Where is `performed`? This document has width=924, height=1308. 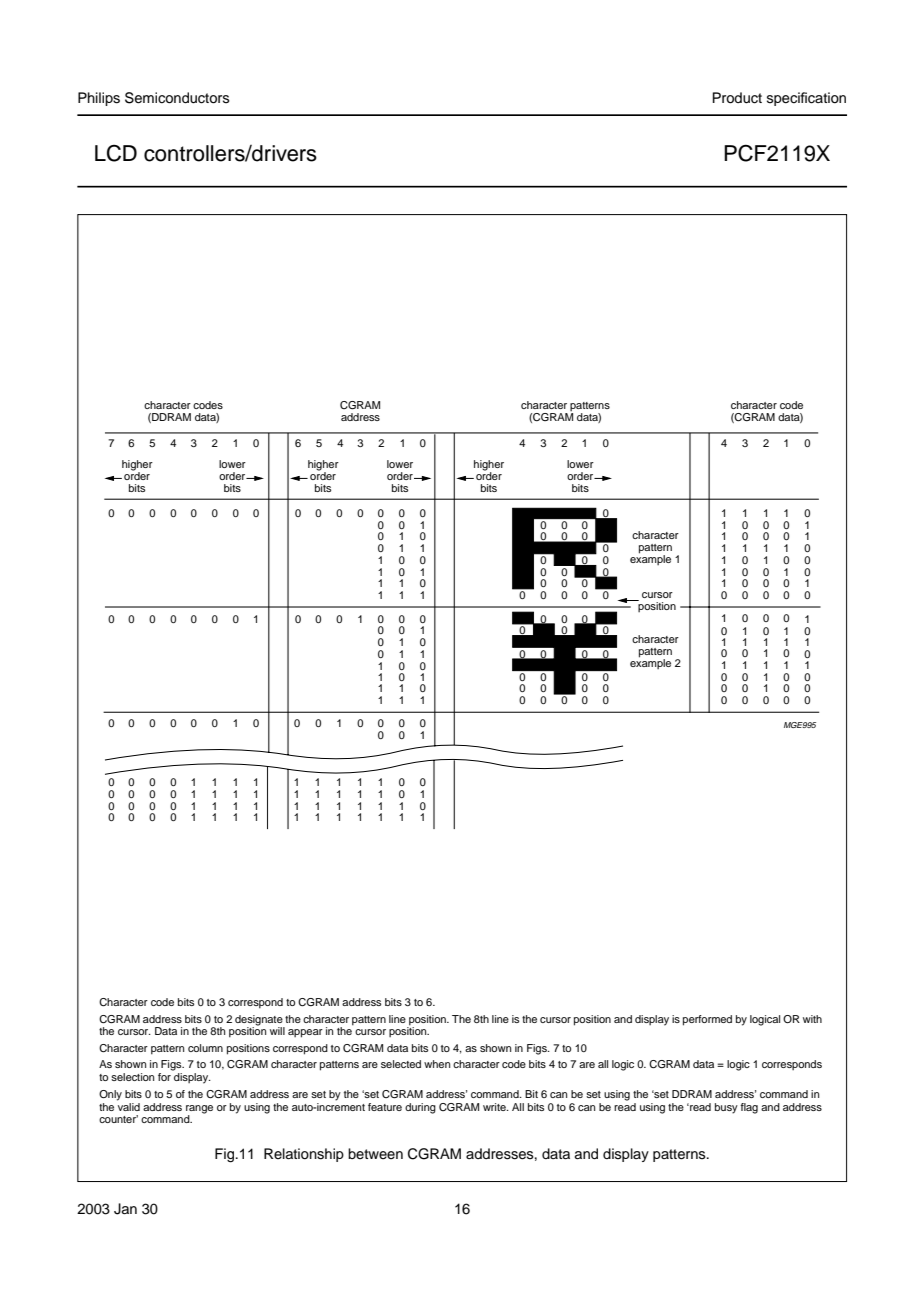
performed is located at coordinates (707, 1020).
